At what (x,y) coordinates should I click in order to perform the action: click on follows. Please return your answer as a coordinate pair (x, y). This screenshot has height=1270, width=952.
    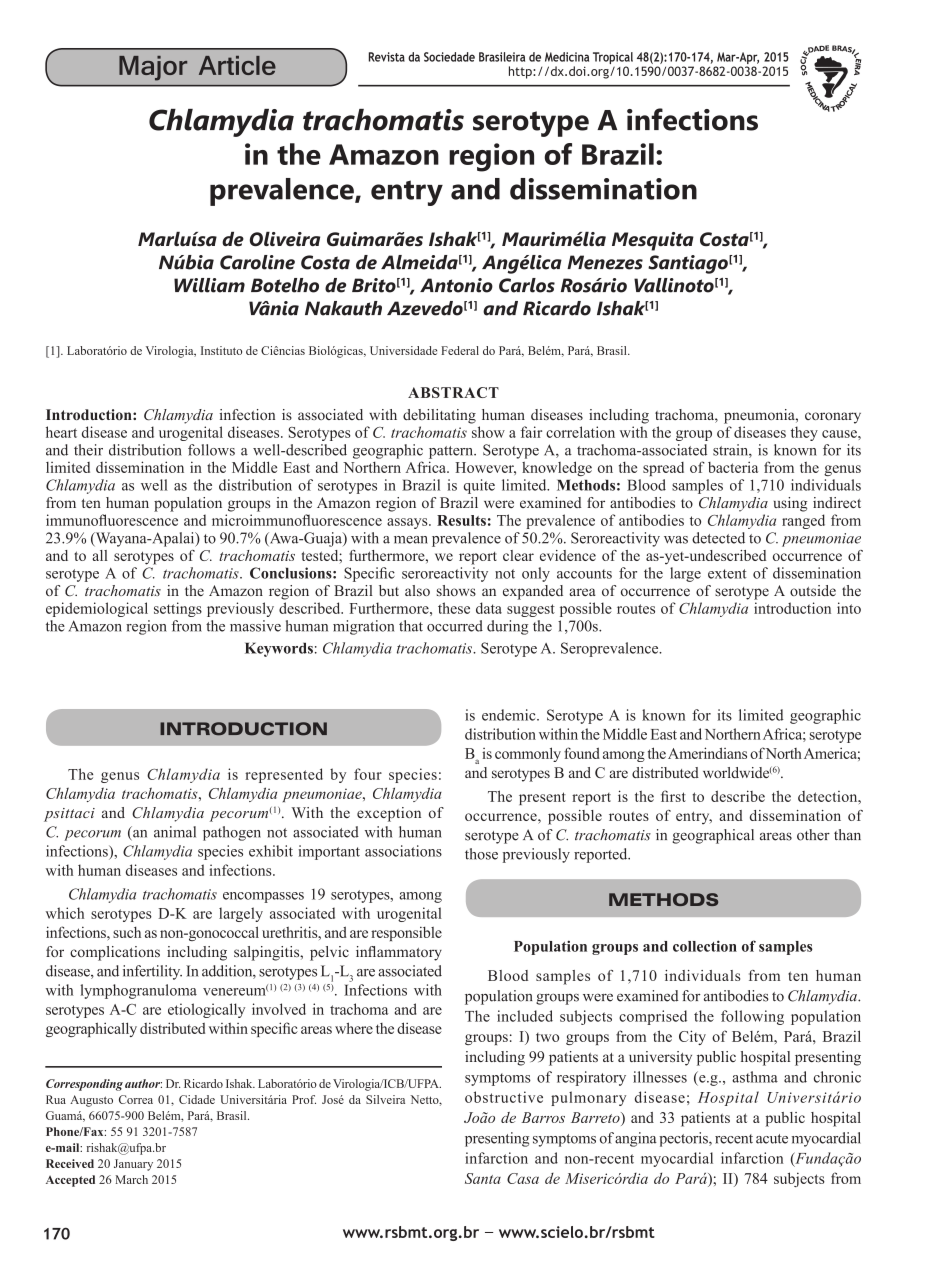
    Looking at the image, I should click on (211, 450).
